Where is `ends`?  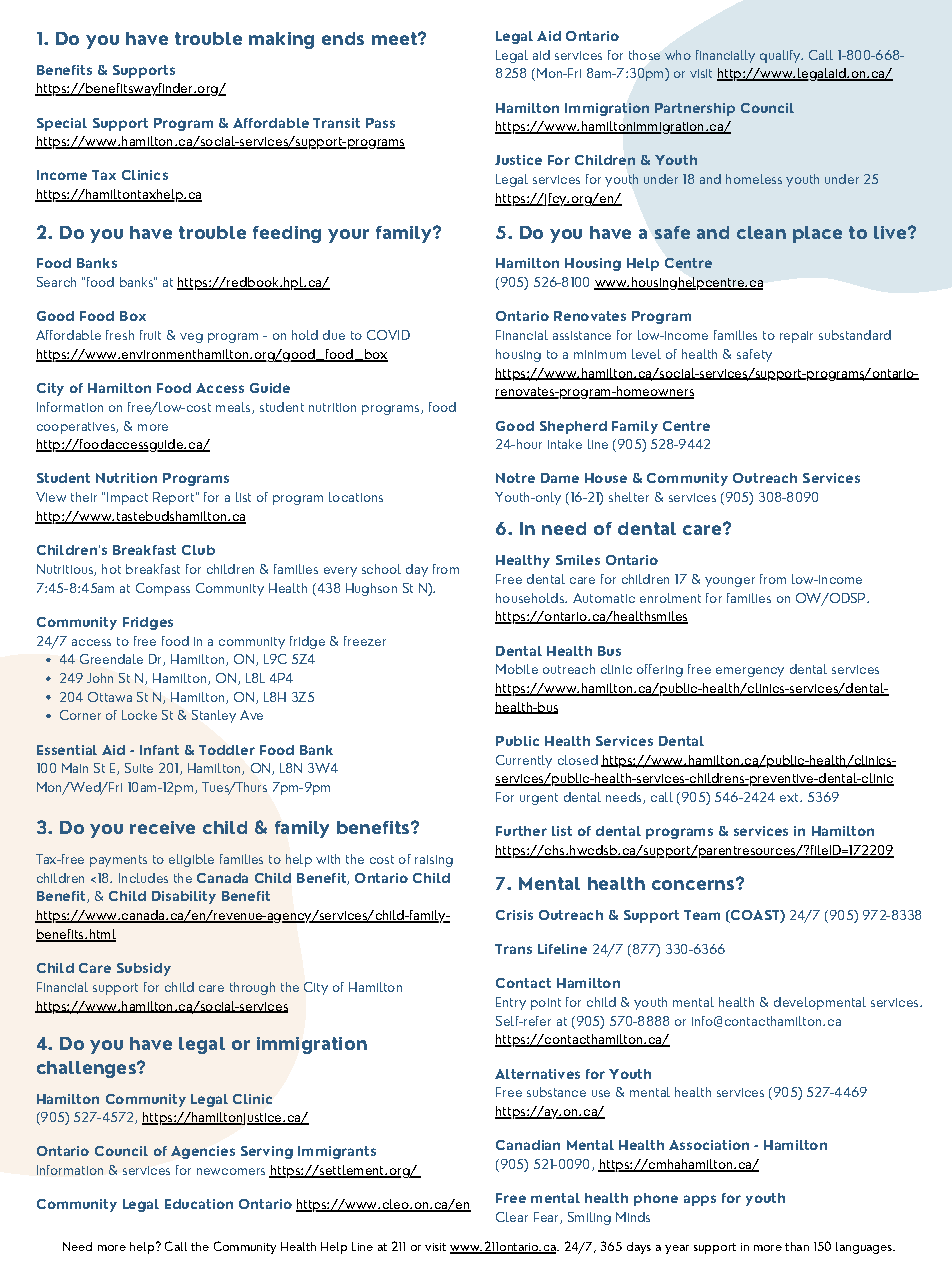 ends is located at coordinates (343, 38).
